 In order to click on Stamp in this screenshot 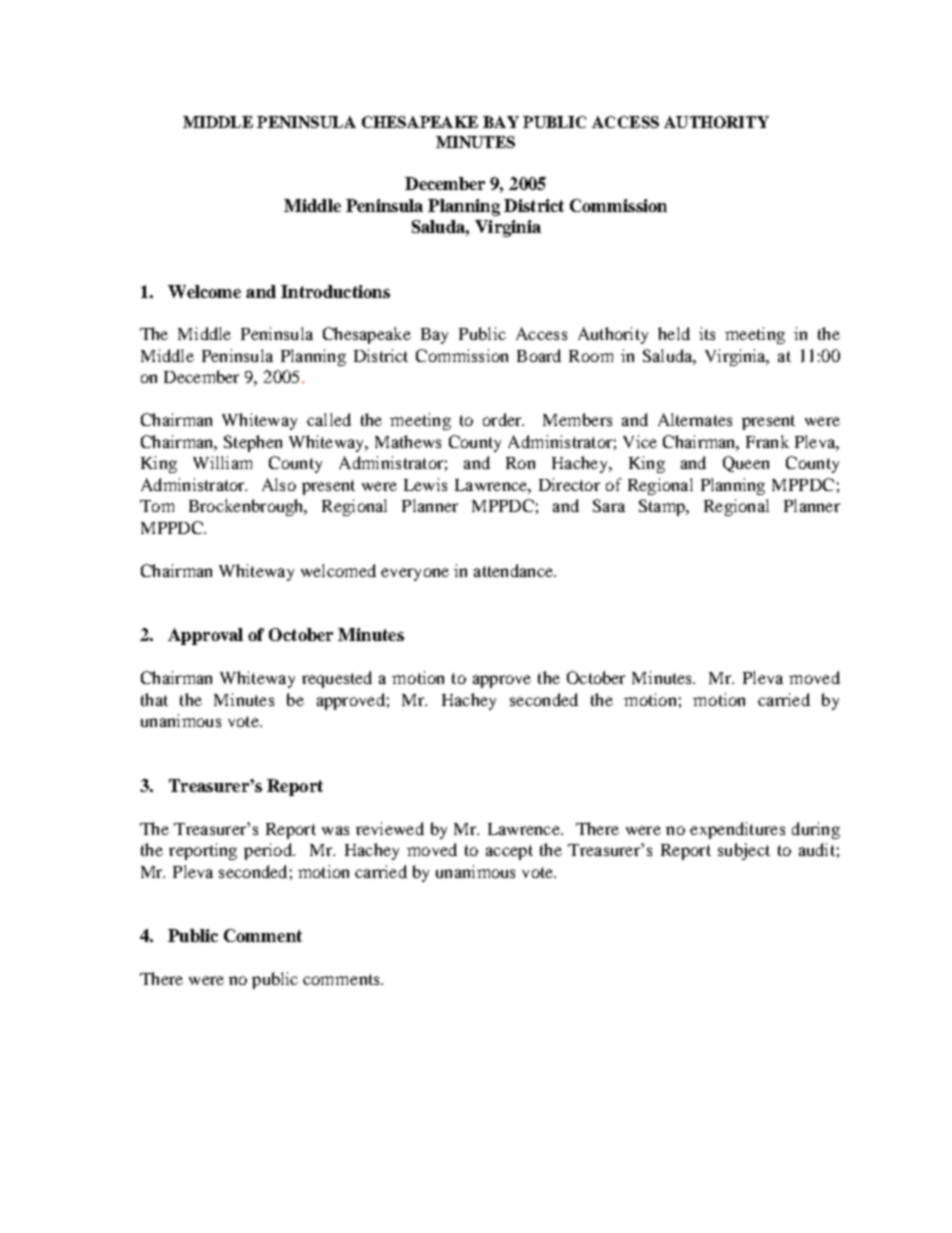, I will do `click(663, 507)`.
